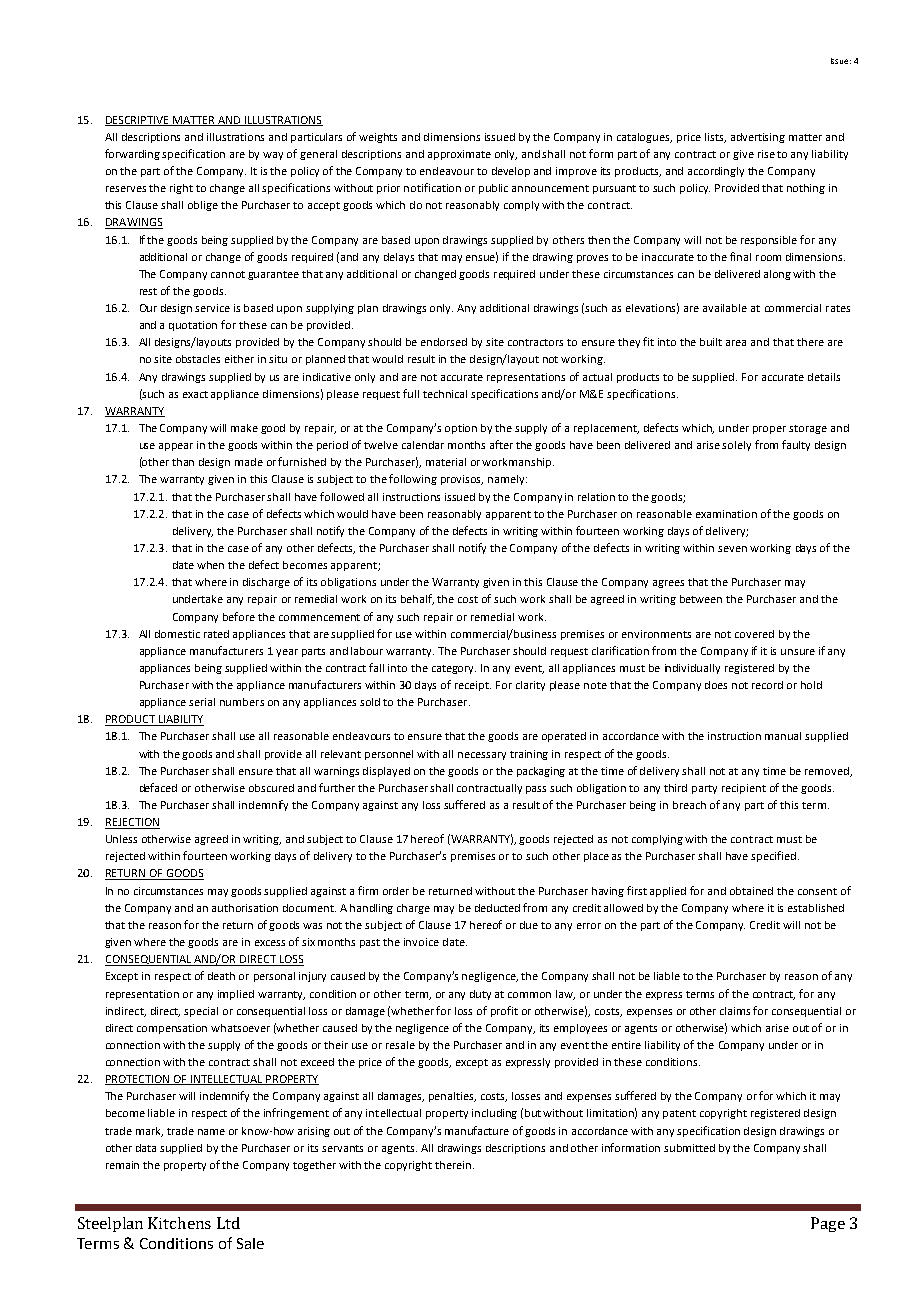 This screenshot has width=924, height=1308. What do you see at coordinates (461, 429) in the screenshot?
I see `option` at bounding box center [461, 429].
